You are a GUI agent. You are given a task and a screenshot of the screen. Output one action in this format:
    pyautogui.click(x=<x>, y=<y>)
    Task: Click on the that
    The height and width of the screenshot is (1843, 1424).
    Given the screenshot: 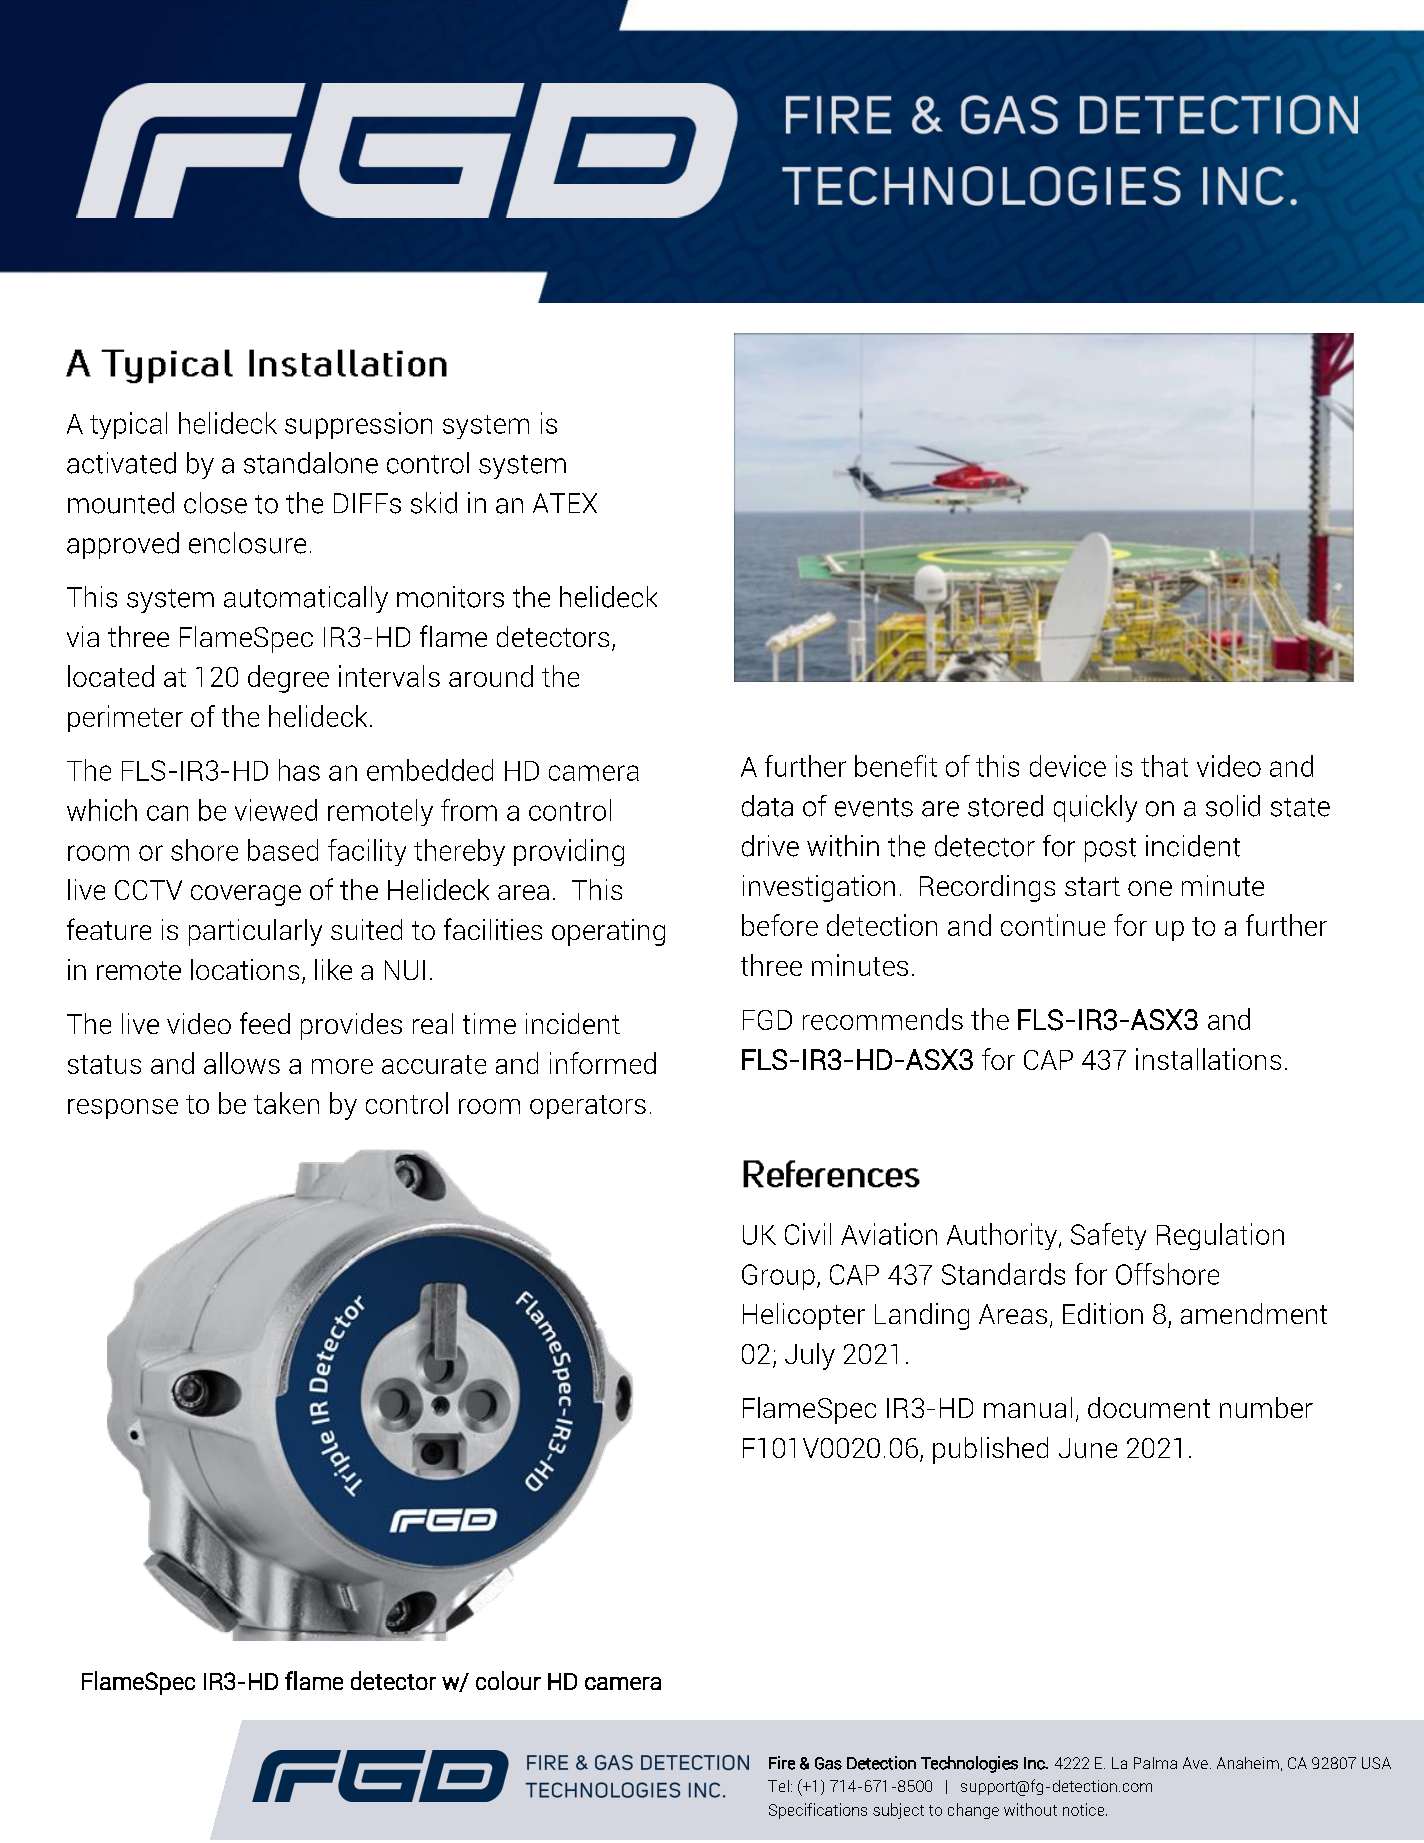 What is the action you would take?
    pyautogui.click(x=1164, y=766)
